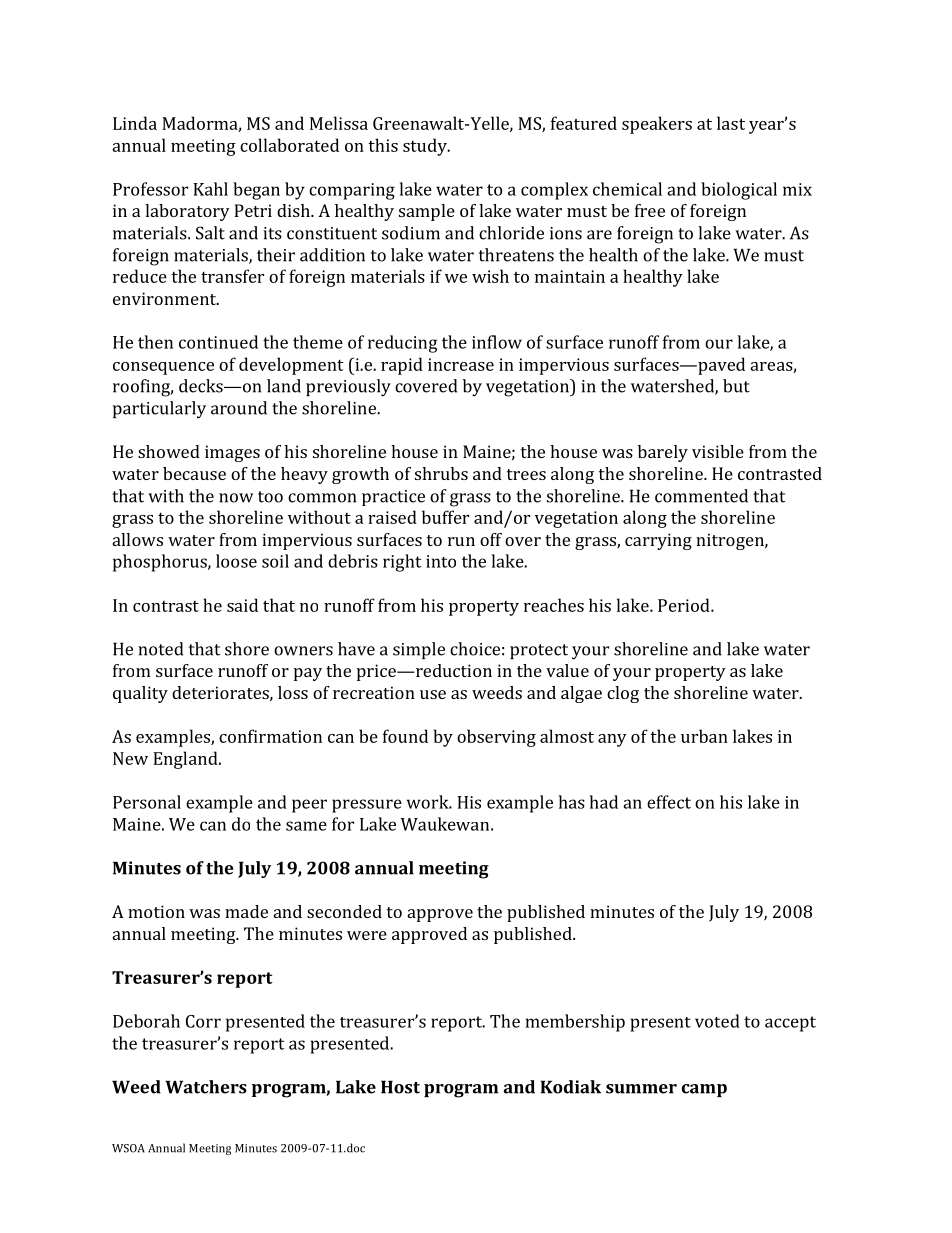  Describe the element at coordinates (210, 189) in the screenshot. I see `Kahl` at that location.
